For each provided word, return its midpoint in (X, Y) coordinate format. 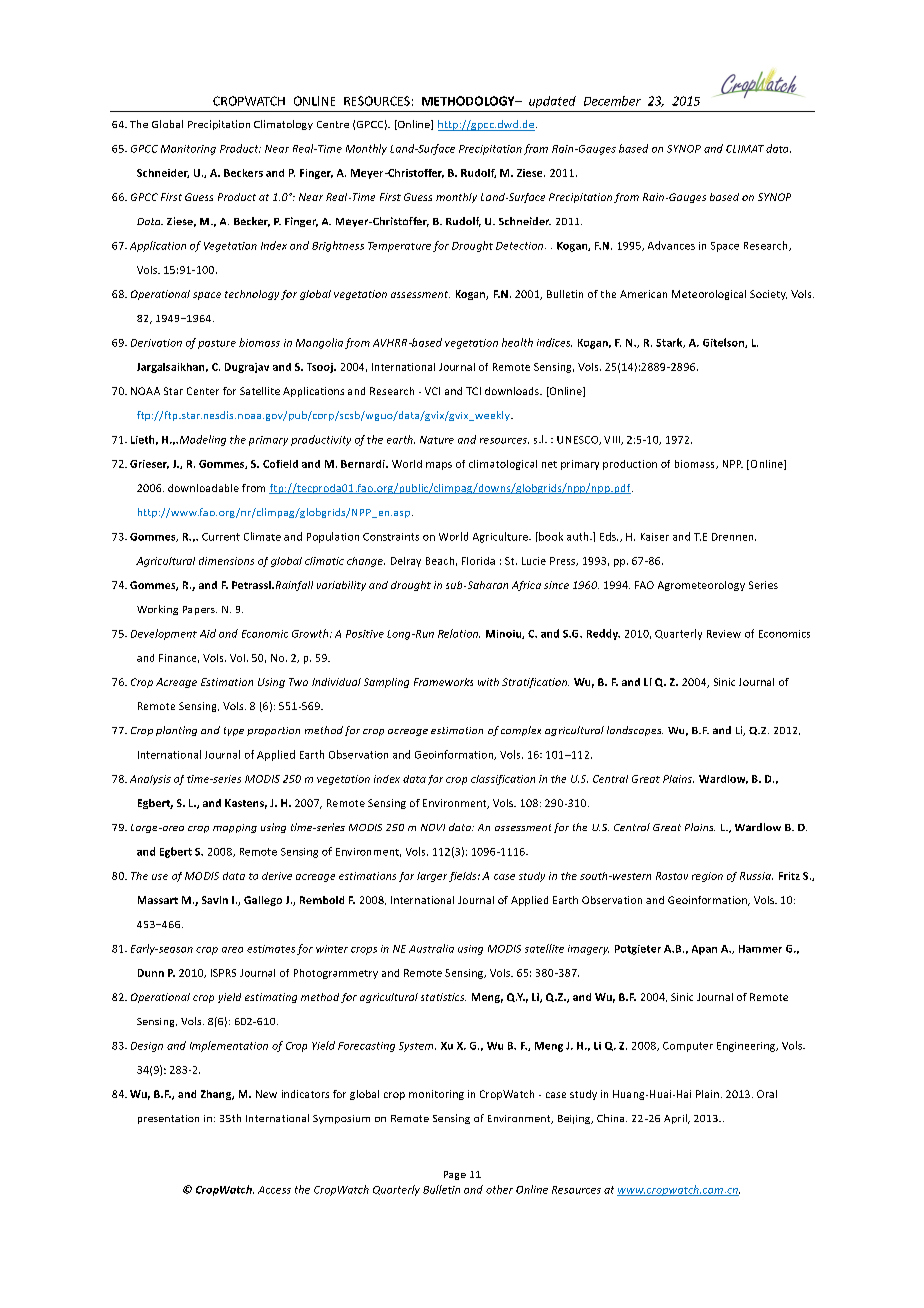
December (612, 101)
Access (274, 1190)
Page (455, 1175)
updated (552, 102)
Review (724, 634)
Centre (333, 124)
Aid (208, 633)
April (676, 1119)
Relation (459, 633)
